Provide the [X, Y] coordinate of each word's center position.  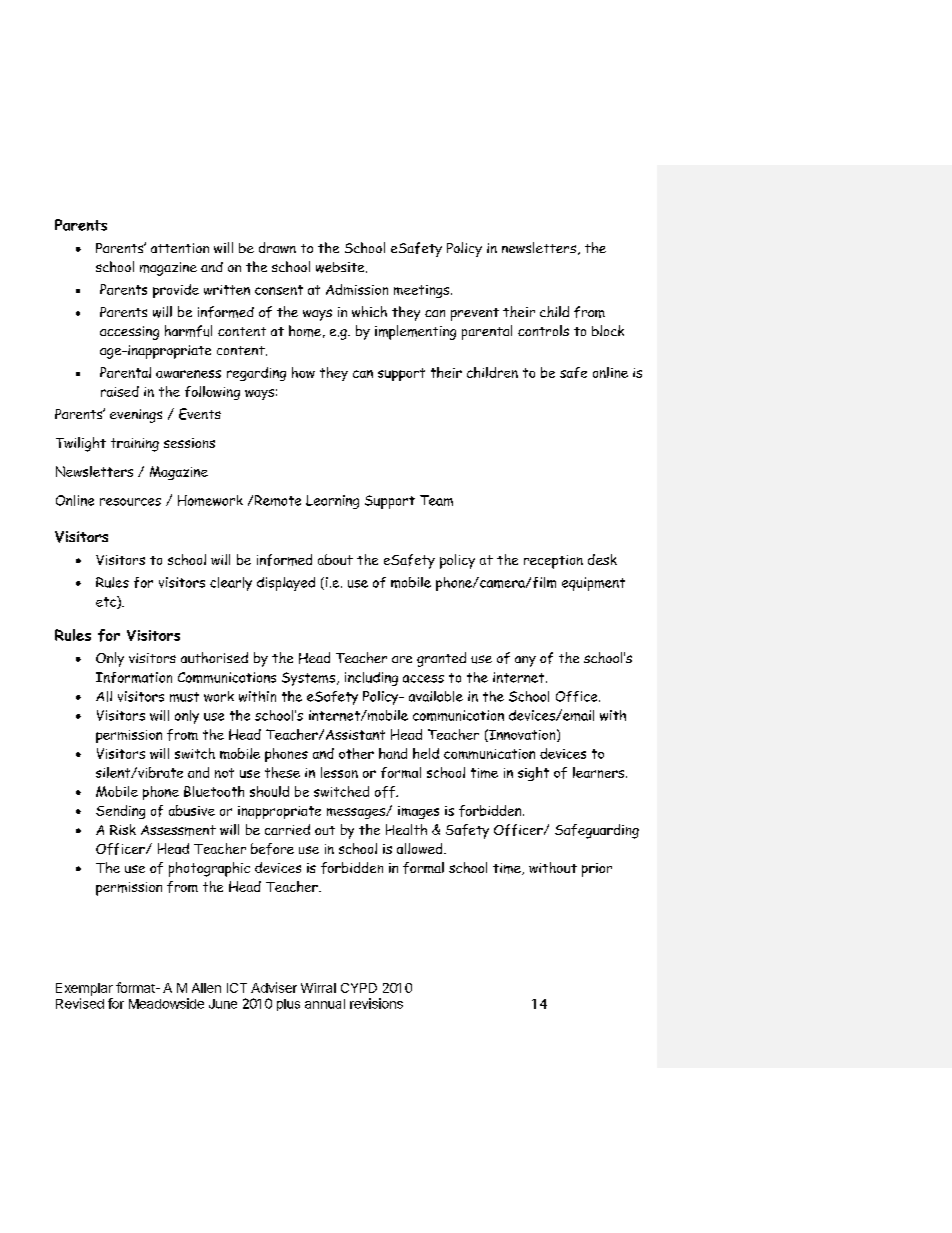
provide [176, 291]
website [341, 267]
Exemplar [84, 989]
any [525, 661]
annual [325, 1004]
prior [597, 870]
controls [543, 330]
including [371, 679]
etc [107, 602]
